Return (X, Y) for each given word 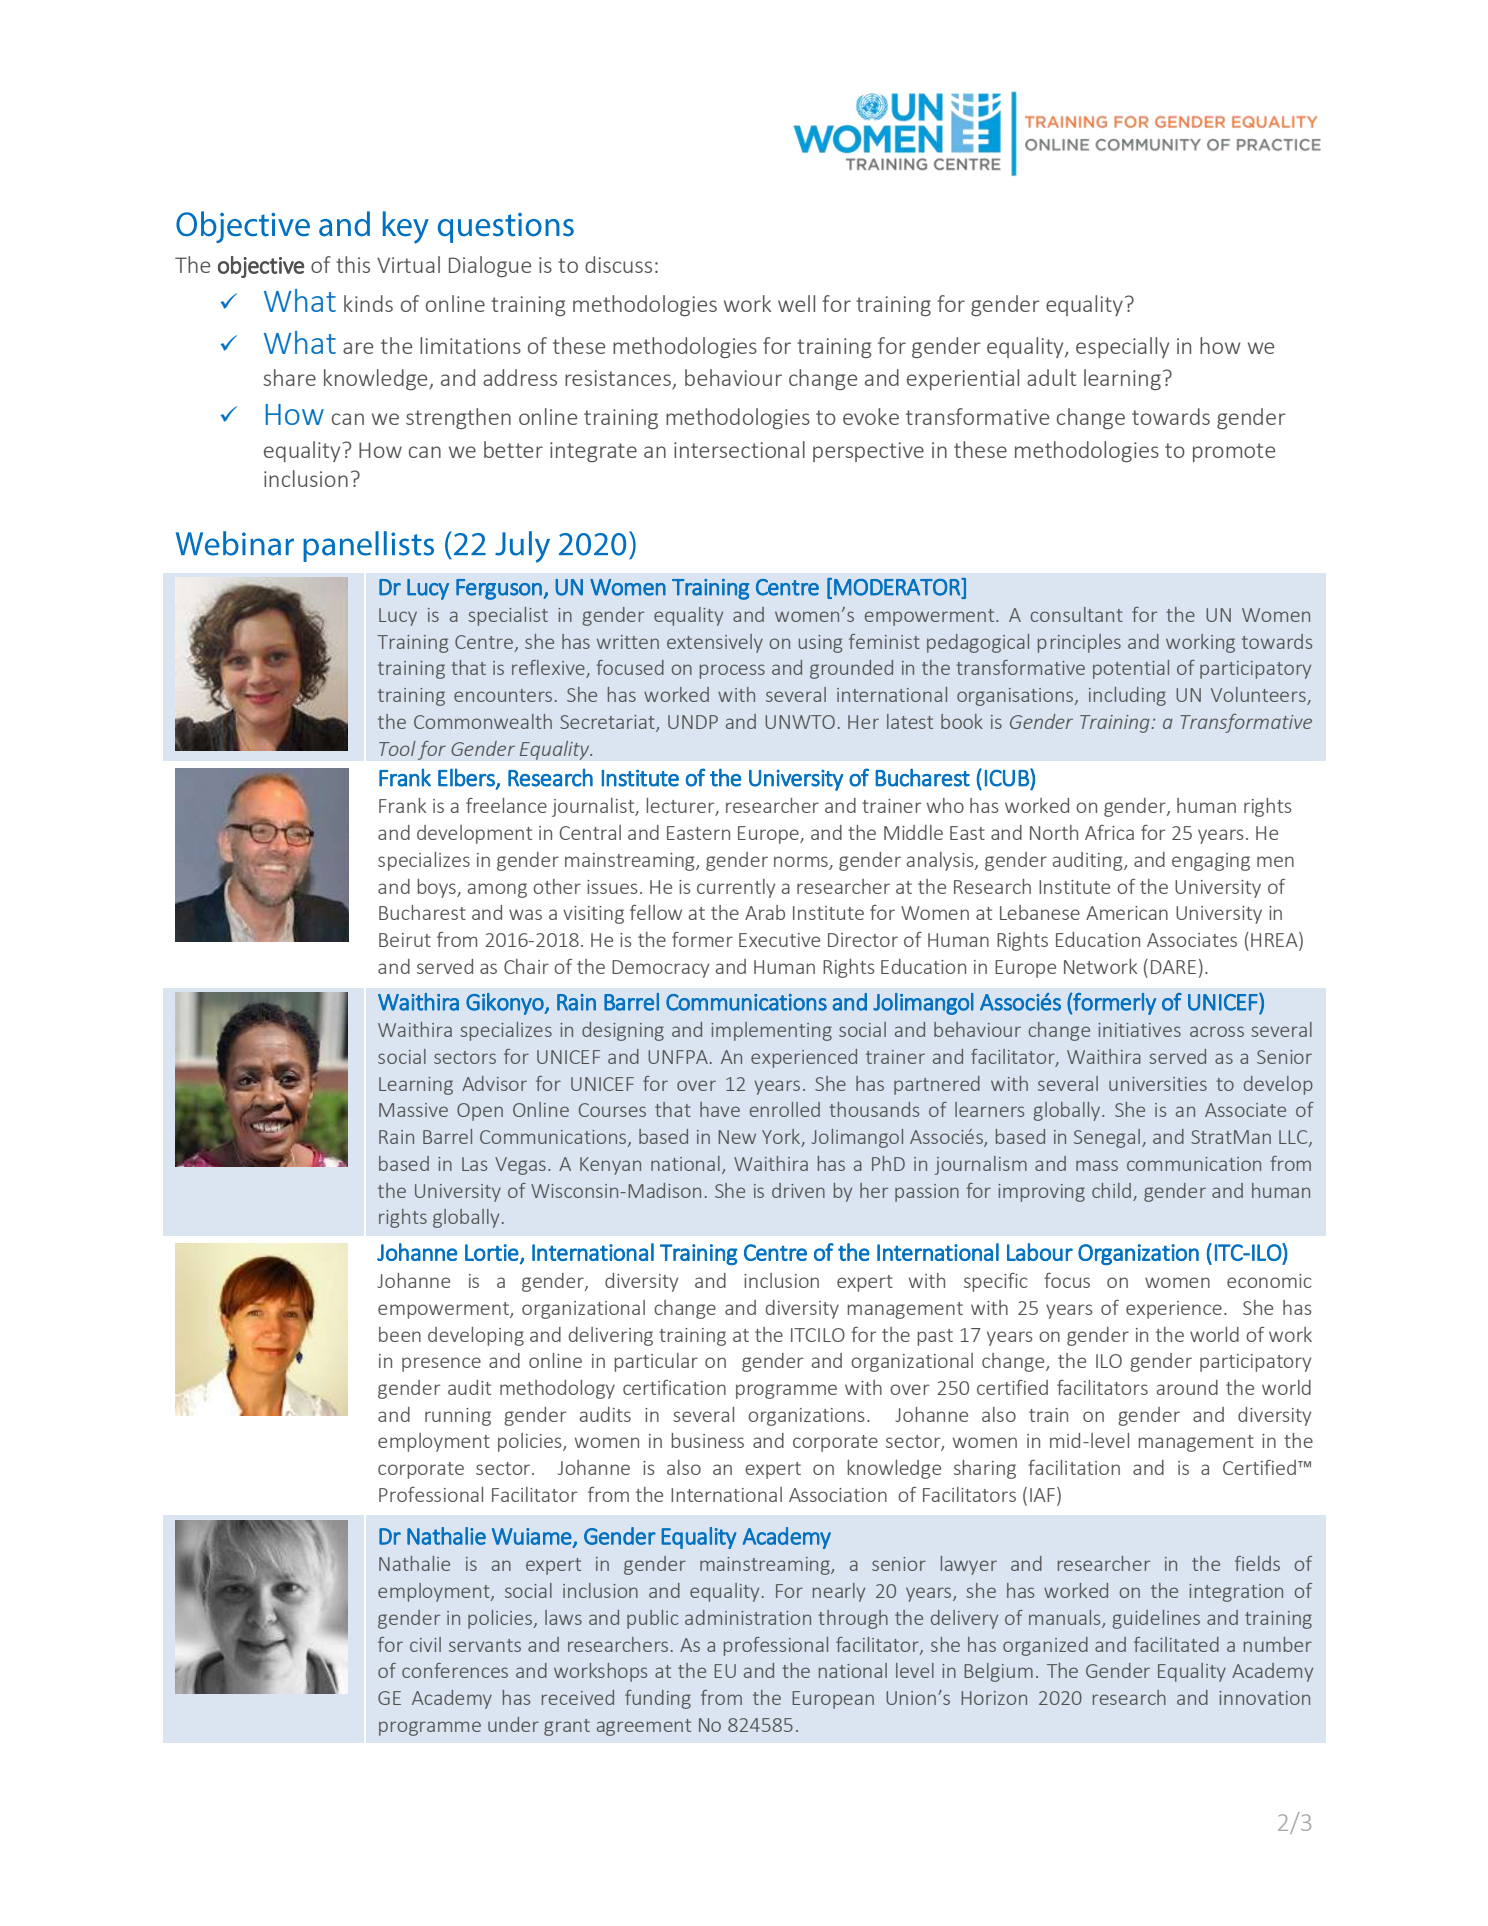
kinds (368, 303)
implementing (771, 1031)
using (820, 644)
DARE (1173, 967)
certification (674, 1387)
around (1187, 1387)
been (400, 1334)
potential (1131, 669)
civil (425, 1644)
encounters (503, 695)
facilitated (1176, 1644)
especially (1122, 347)
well (796, 303)
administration (748, 1617)
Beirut (405, 940)
